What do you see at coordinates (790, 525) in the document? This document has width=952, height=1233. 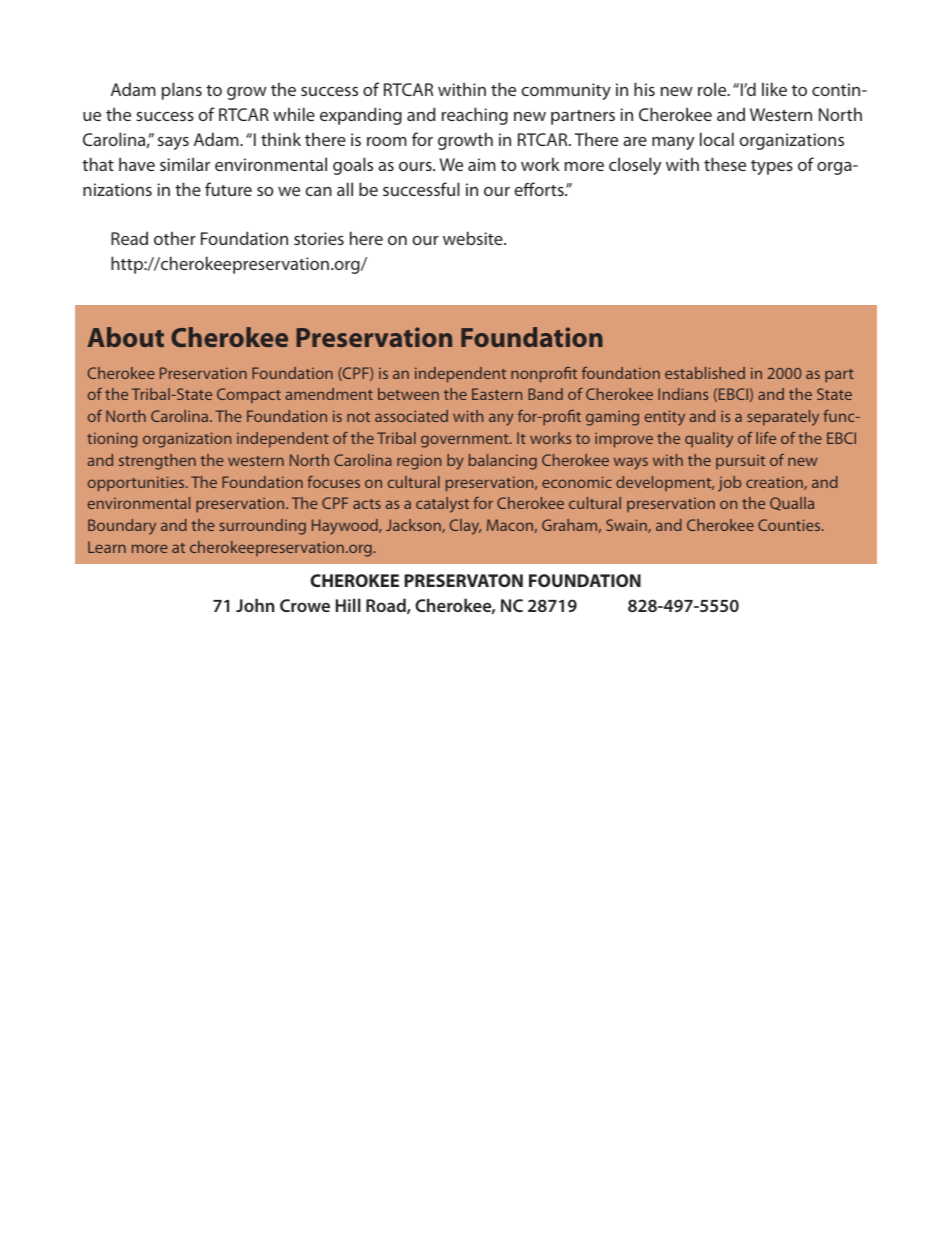 I see `Counties` at bounding box center [790, 525].
